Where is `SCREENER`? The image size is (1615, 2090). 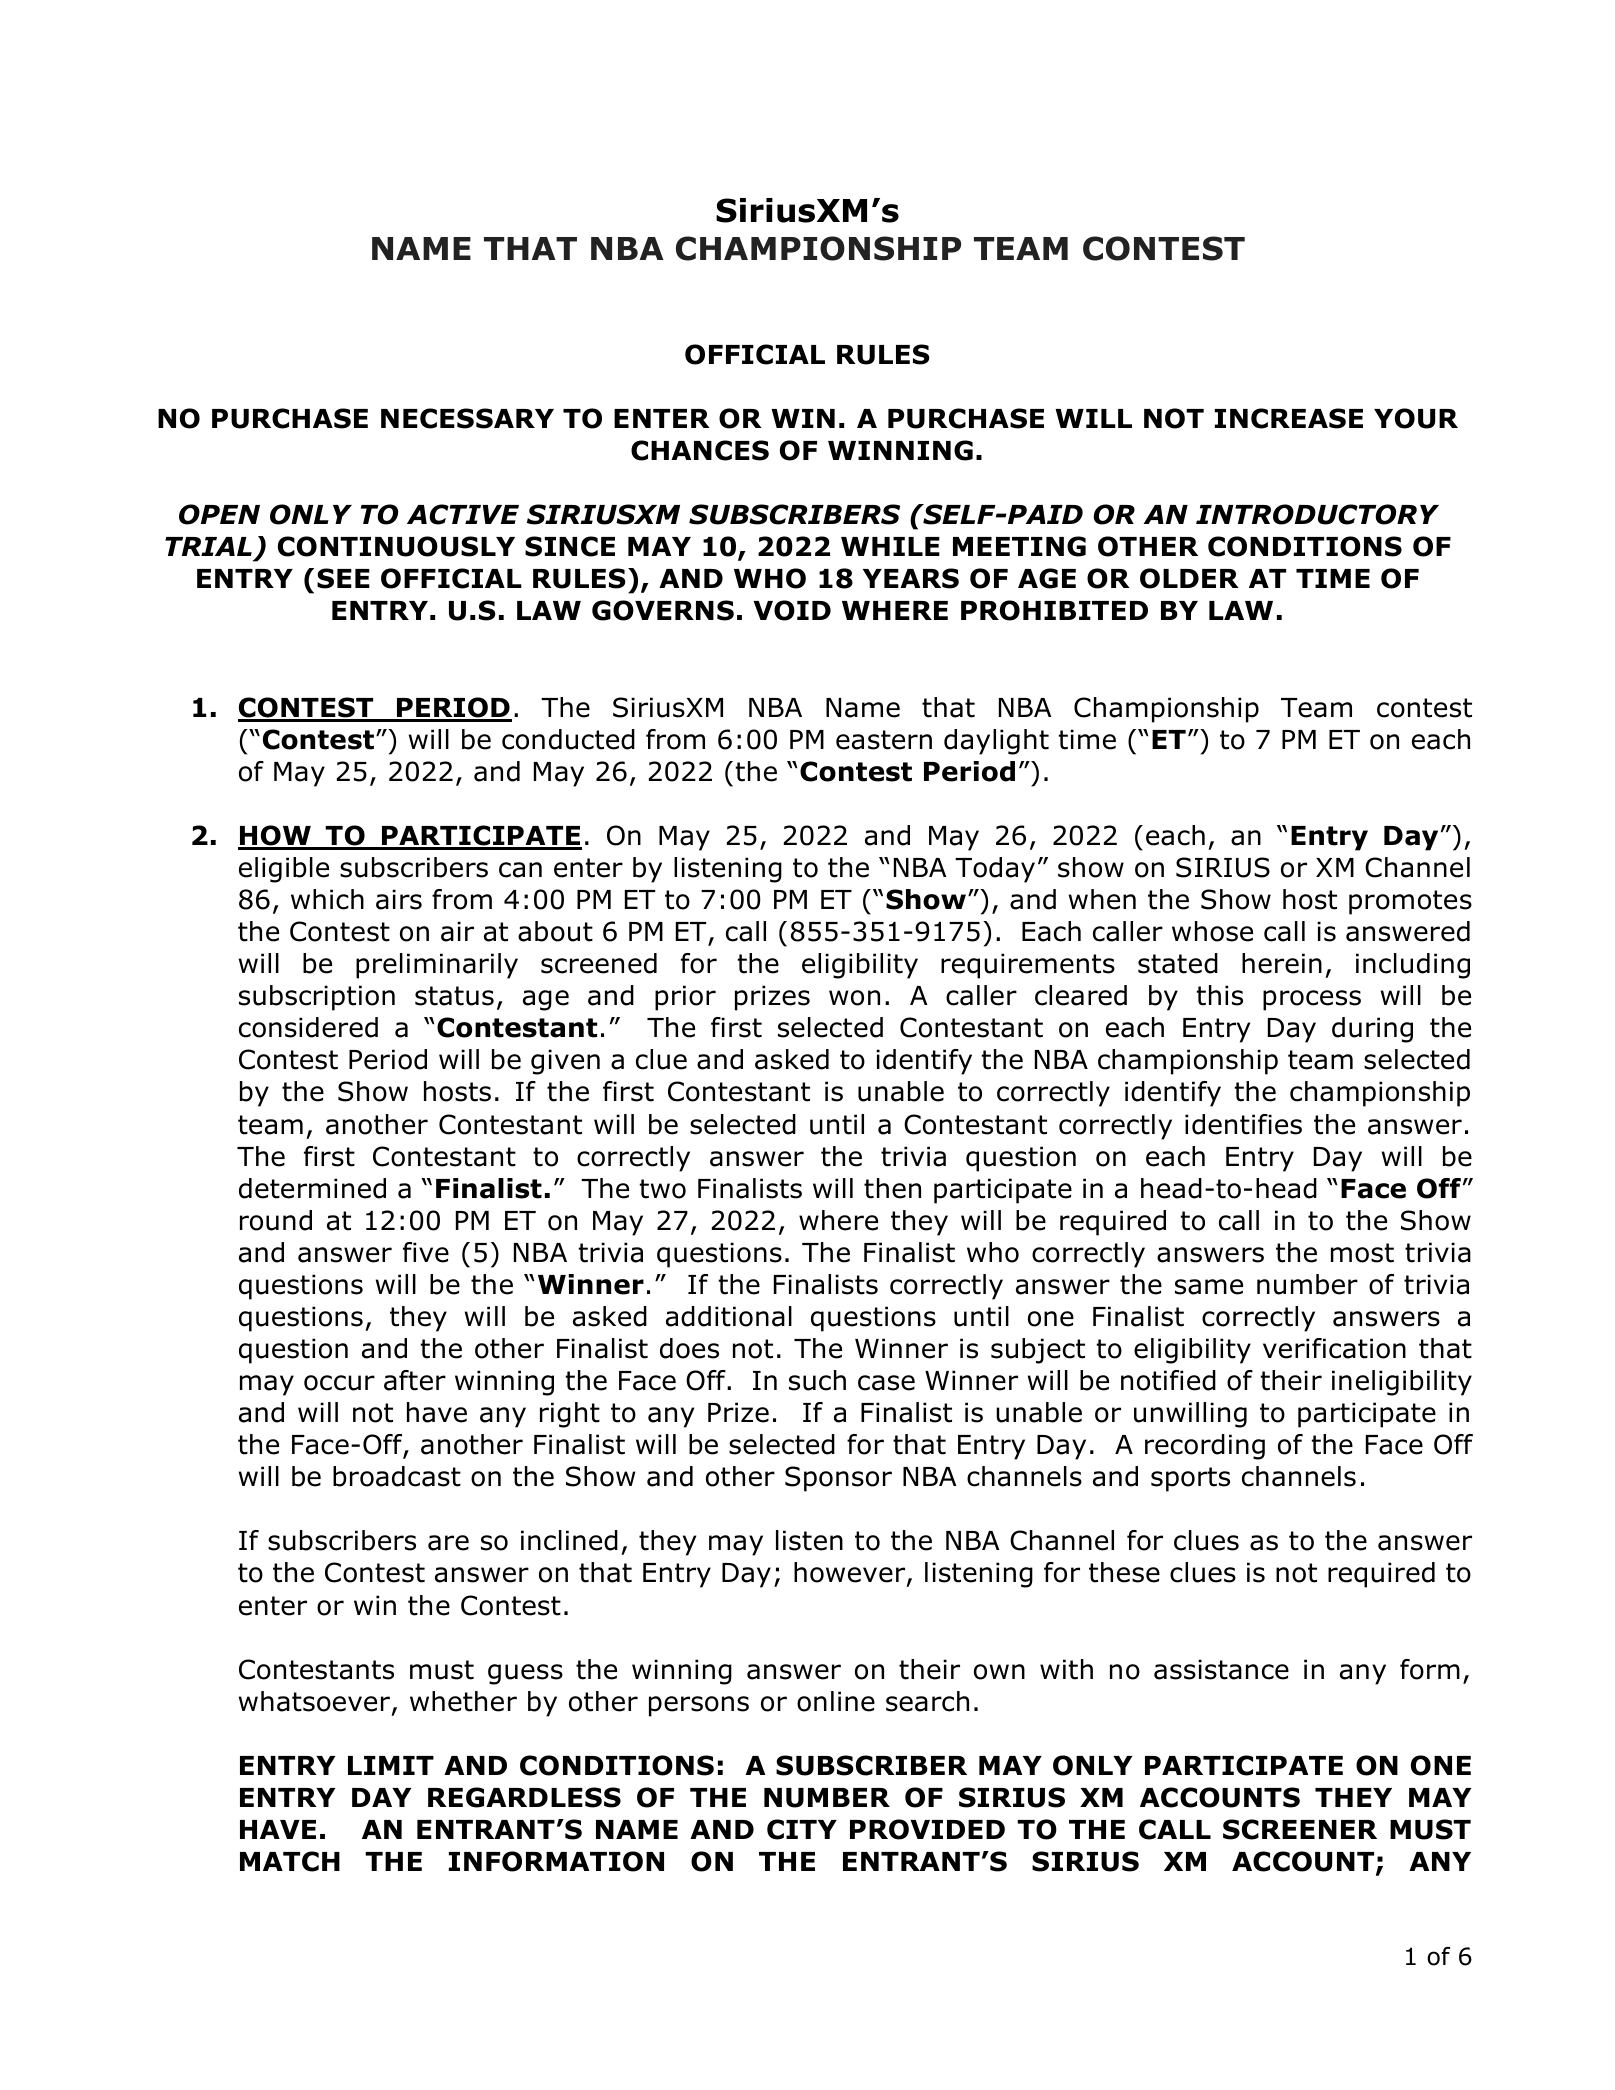 SCREENER is located at coordinates (1300, 1829).
